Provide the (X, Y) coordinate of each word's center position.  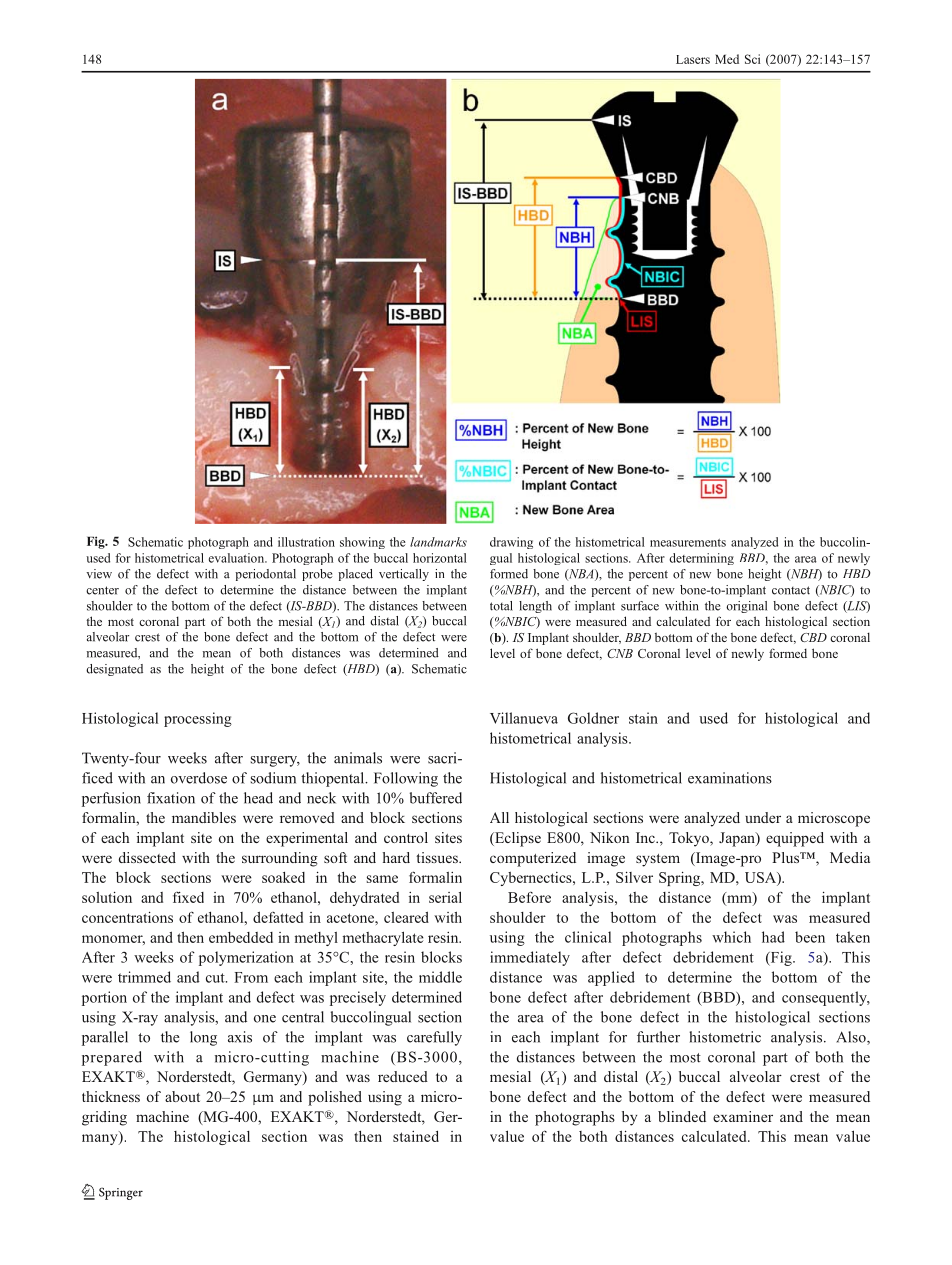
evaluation (237, 558)
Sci (752, 59)
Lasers (693, 59)
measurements (688, 543)
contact (791, 590)
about (182, 1096)
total (501, 606)
